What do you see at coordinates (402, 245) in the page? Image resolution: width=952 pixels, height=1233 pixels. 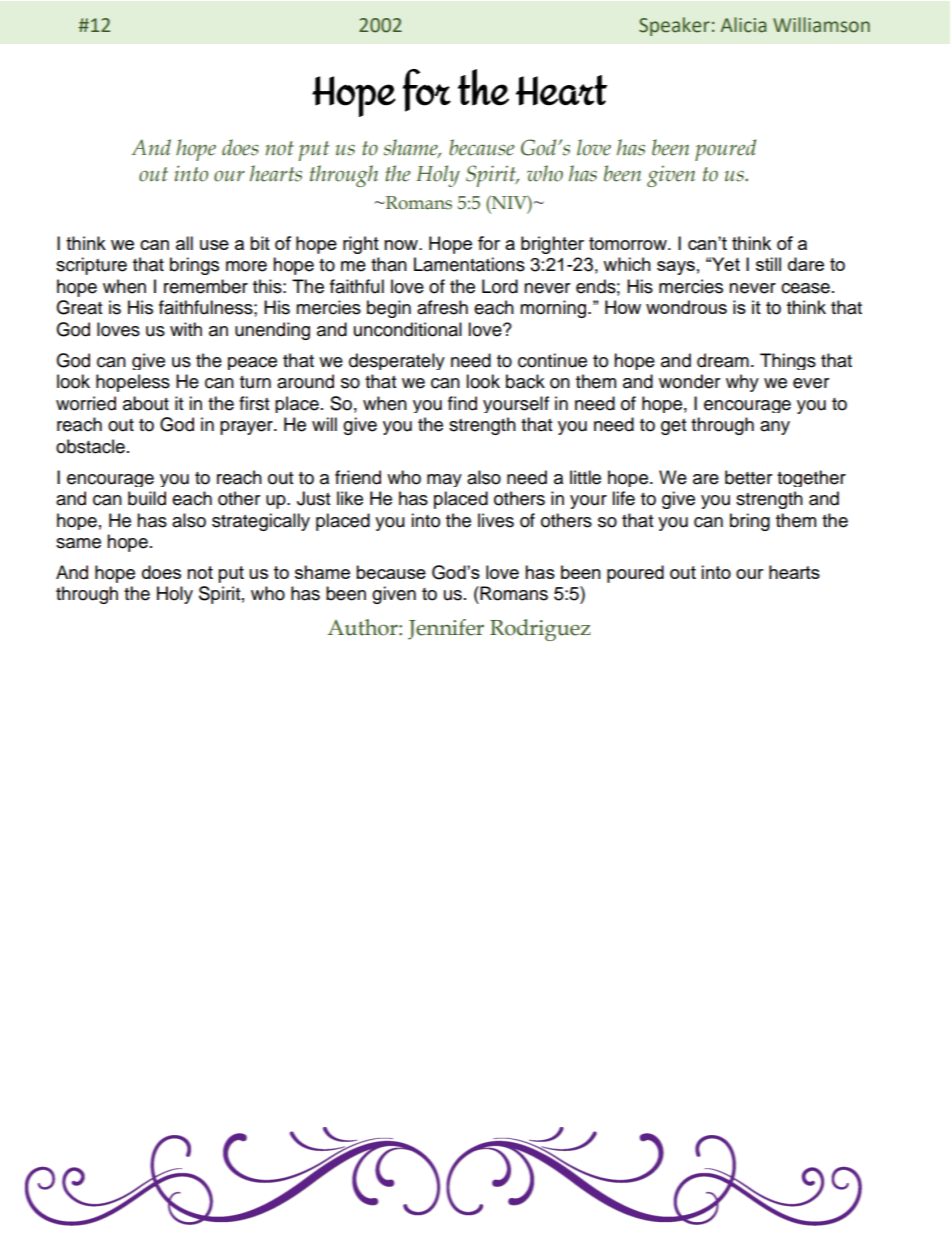 I see `now` at bounding box center [402, 245].
